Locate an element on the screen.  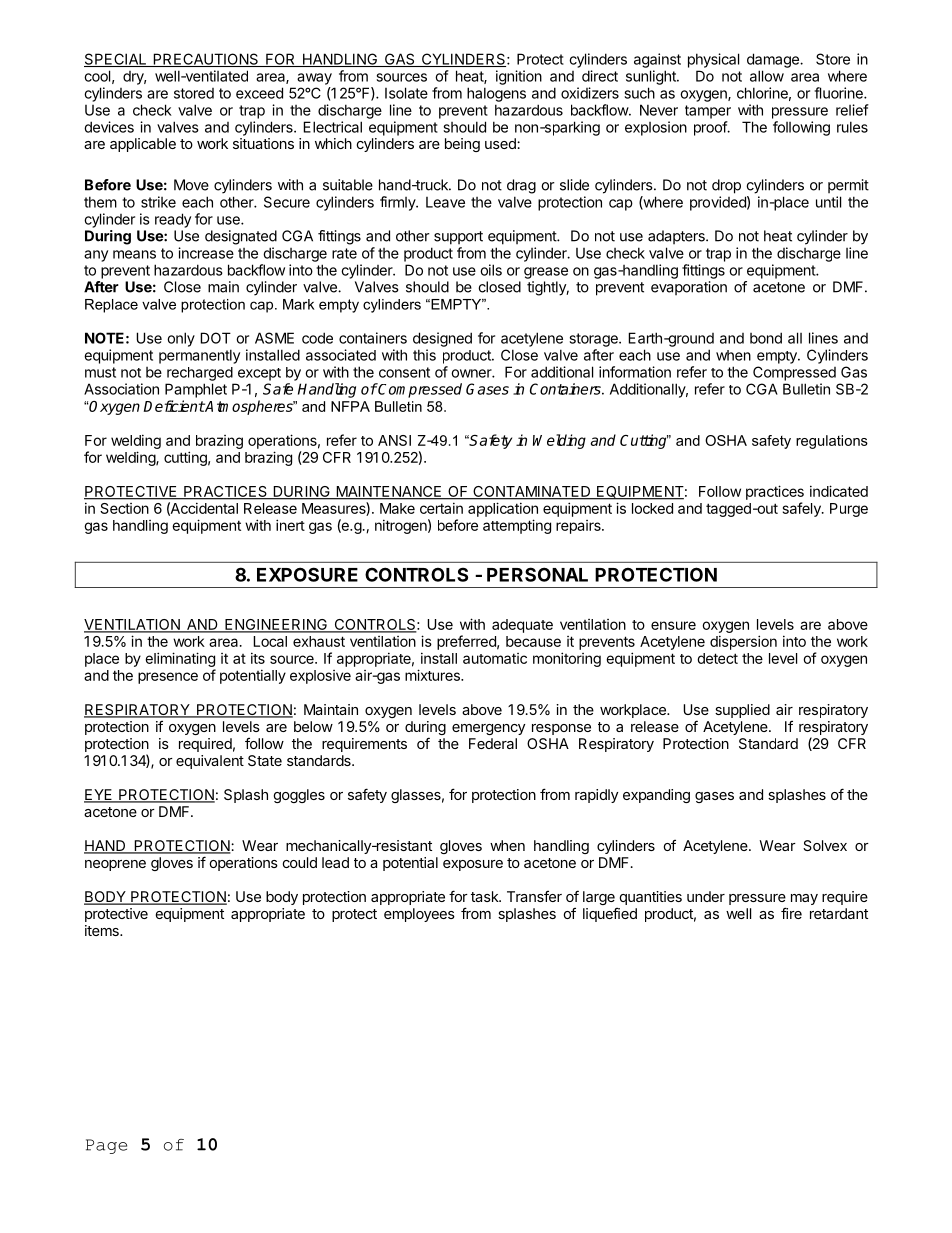
task is located at coordinates (485, 896).
